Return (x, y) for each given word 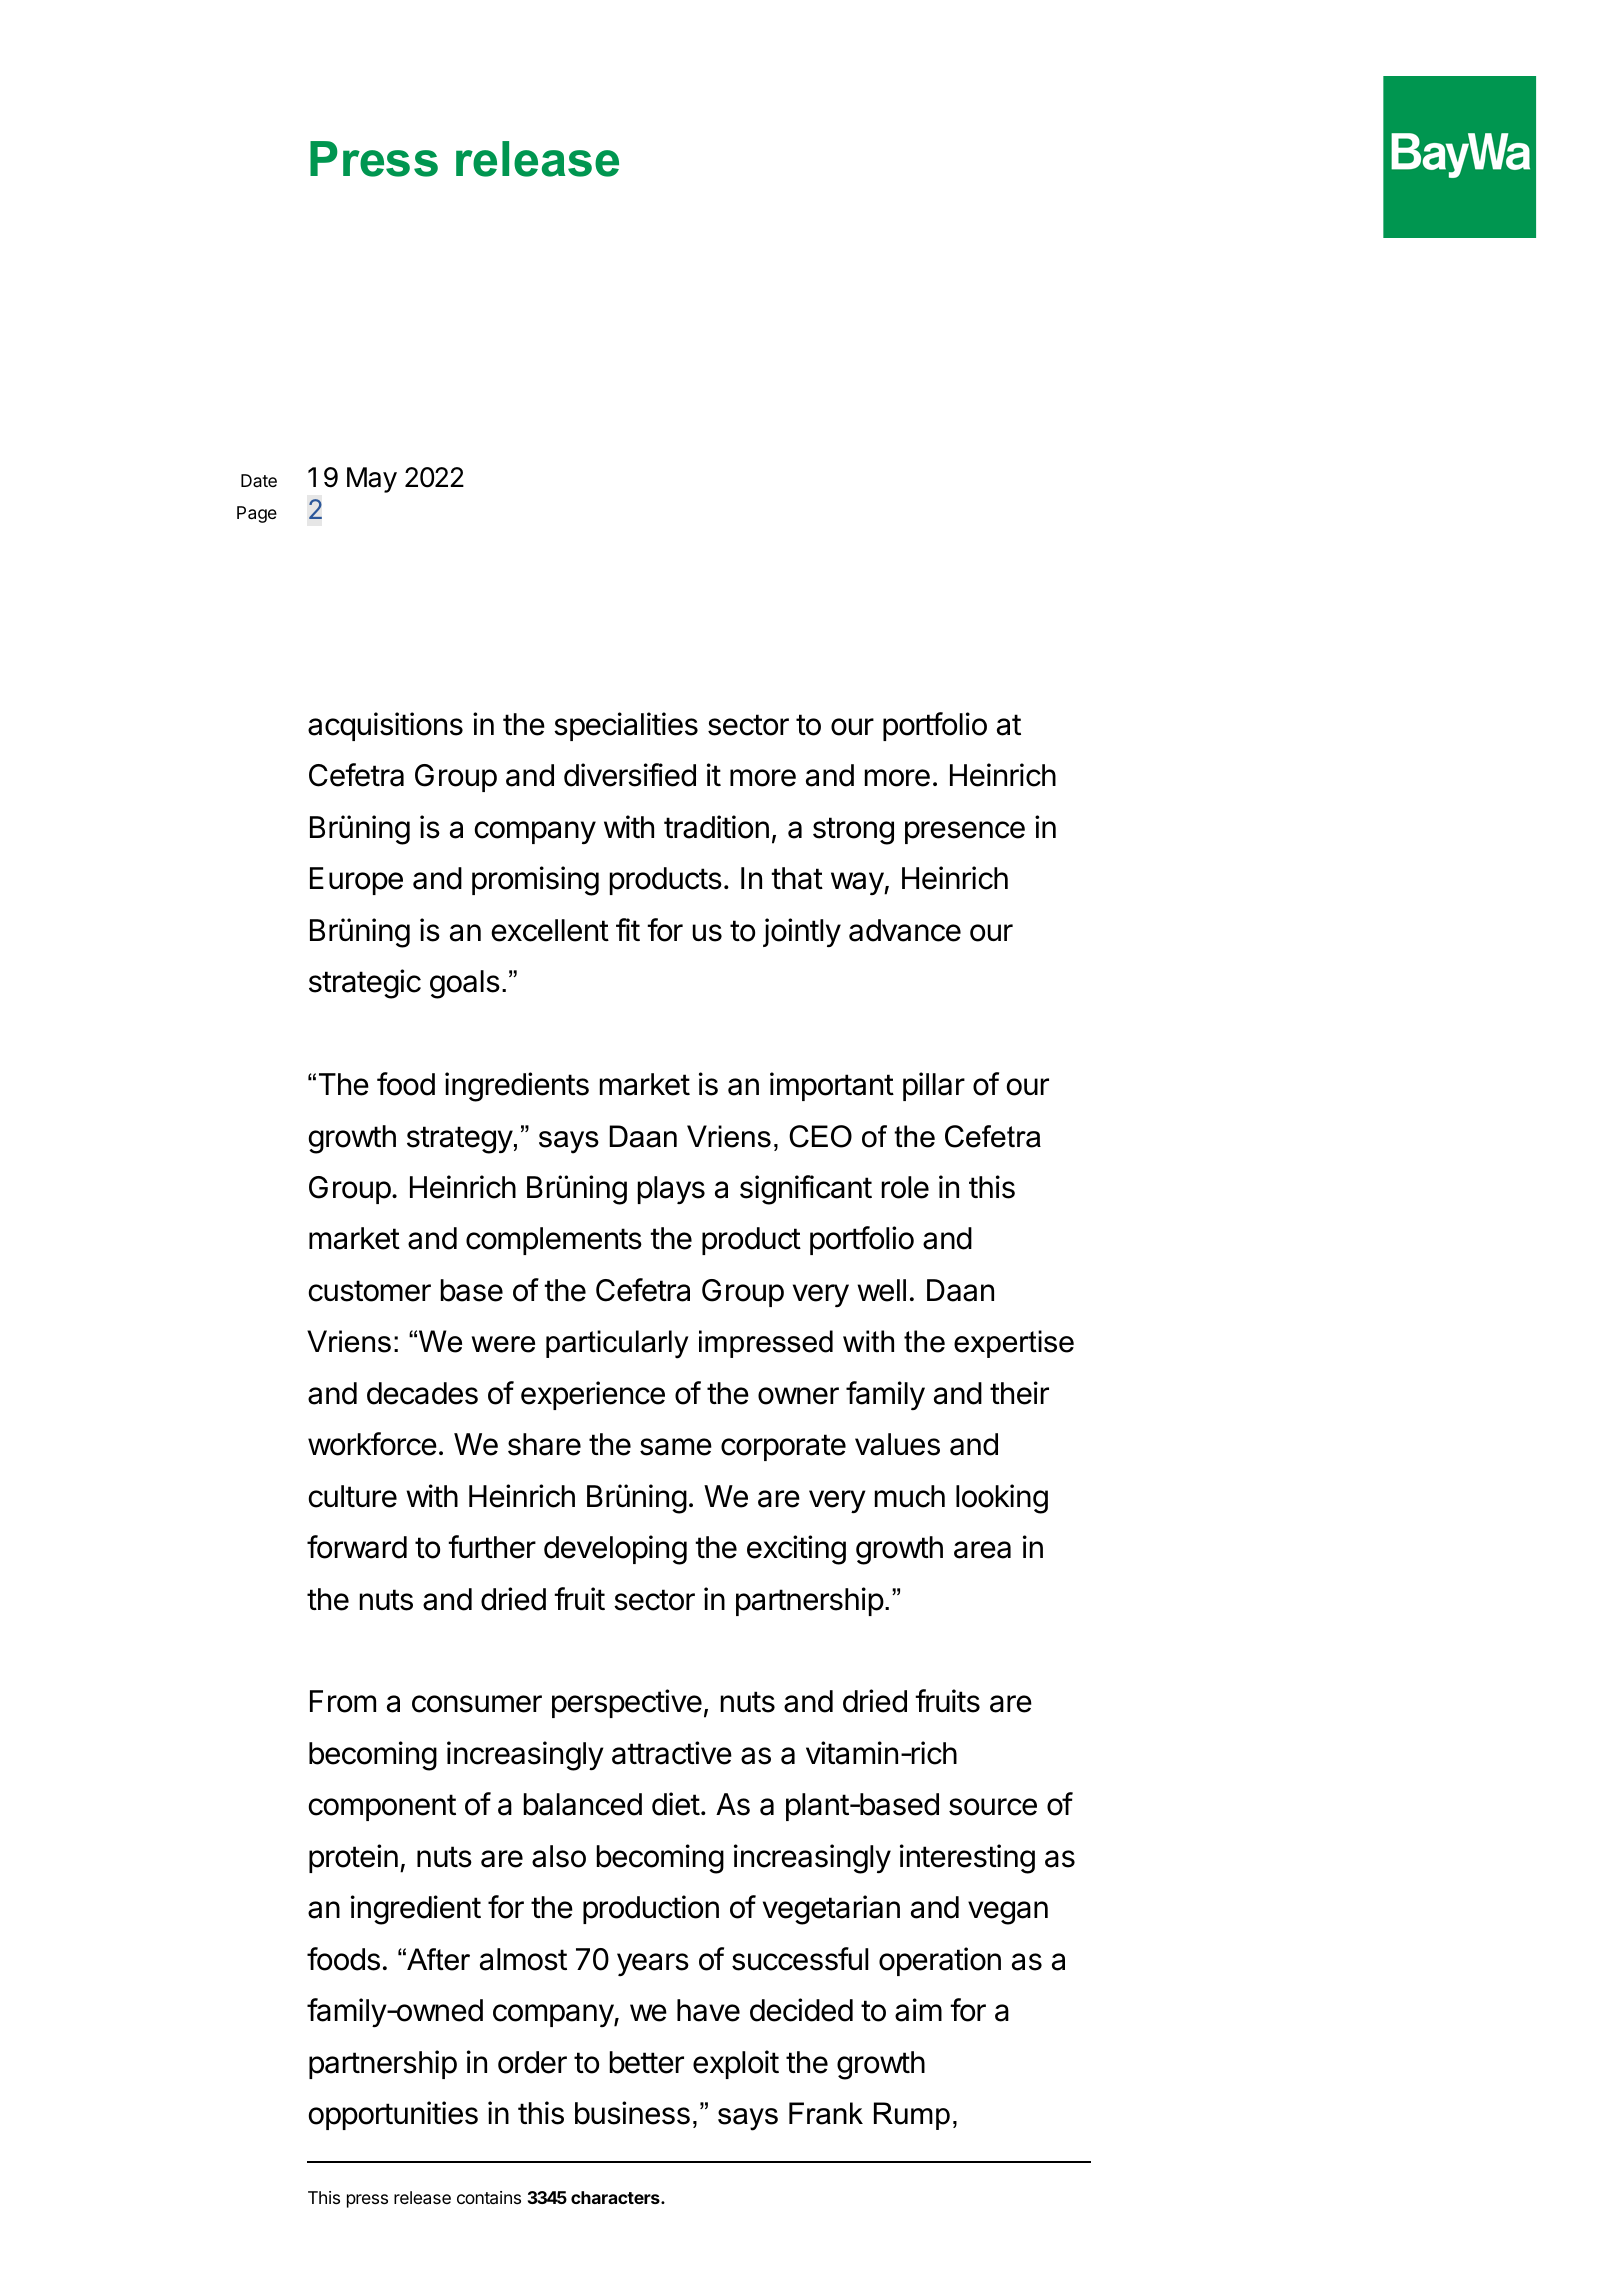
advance (905, 930)
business (632, 2113)
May (372, 480)
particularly (617, 1344)
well (881, 1290)
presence (965, 832)
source (993, 1807)
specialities (626, 726)
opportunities (393, 2115)
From (343, 1701)
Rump (912, 2116)
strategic (365, 984)
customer (370, 1291)
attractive (672, 1753)
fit (628, 929)
